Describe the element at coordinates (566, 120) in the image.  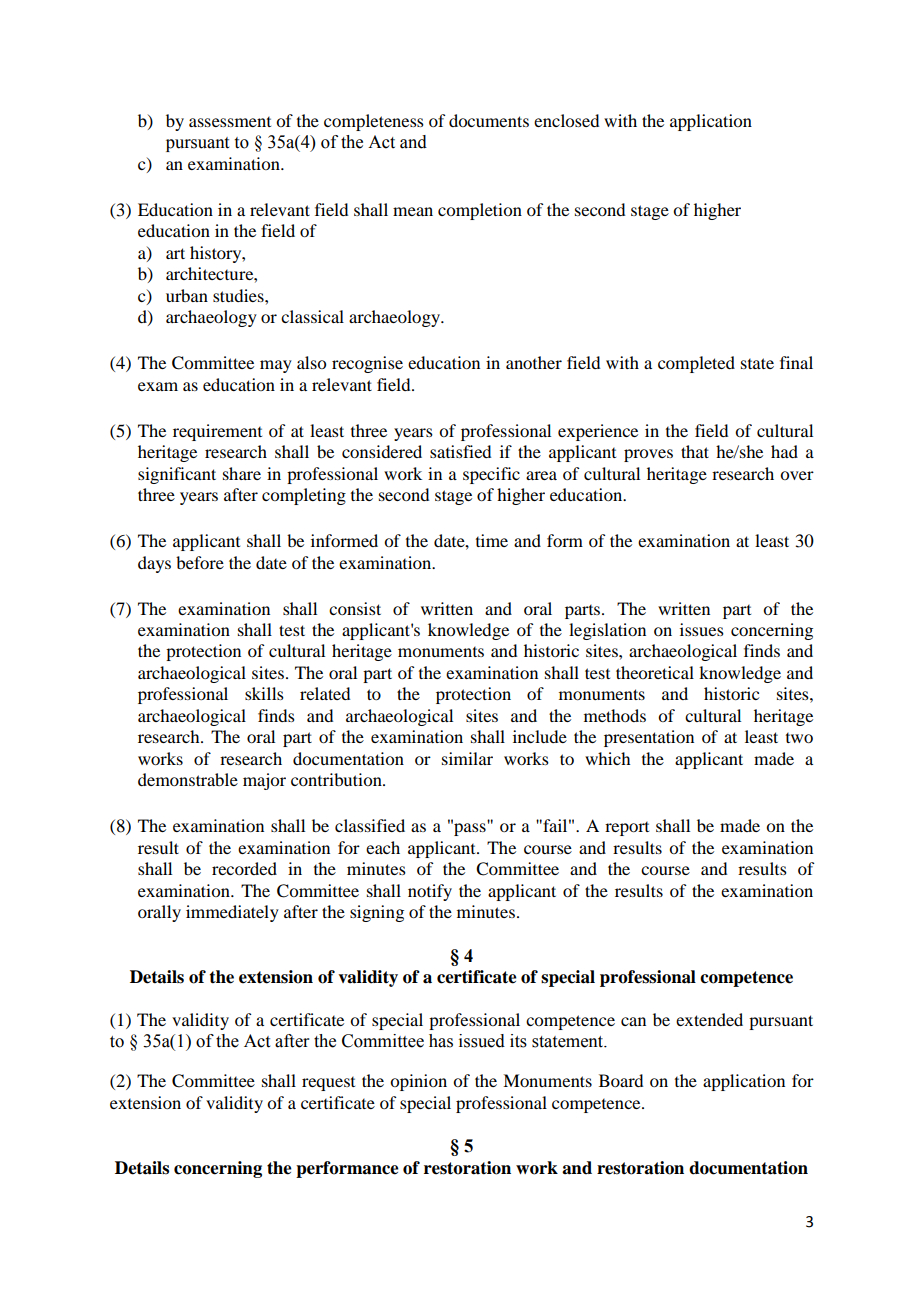
I see `enclosed` at that location.
